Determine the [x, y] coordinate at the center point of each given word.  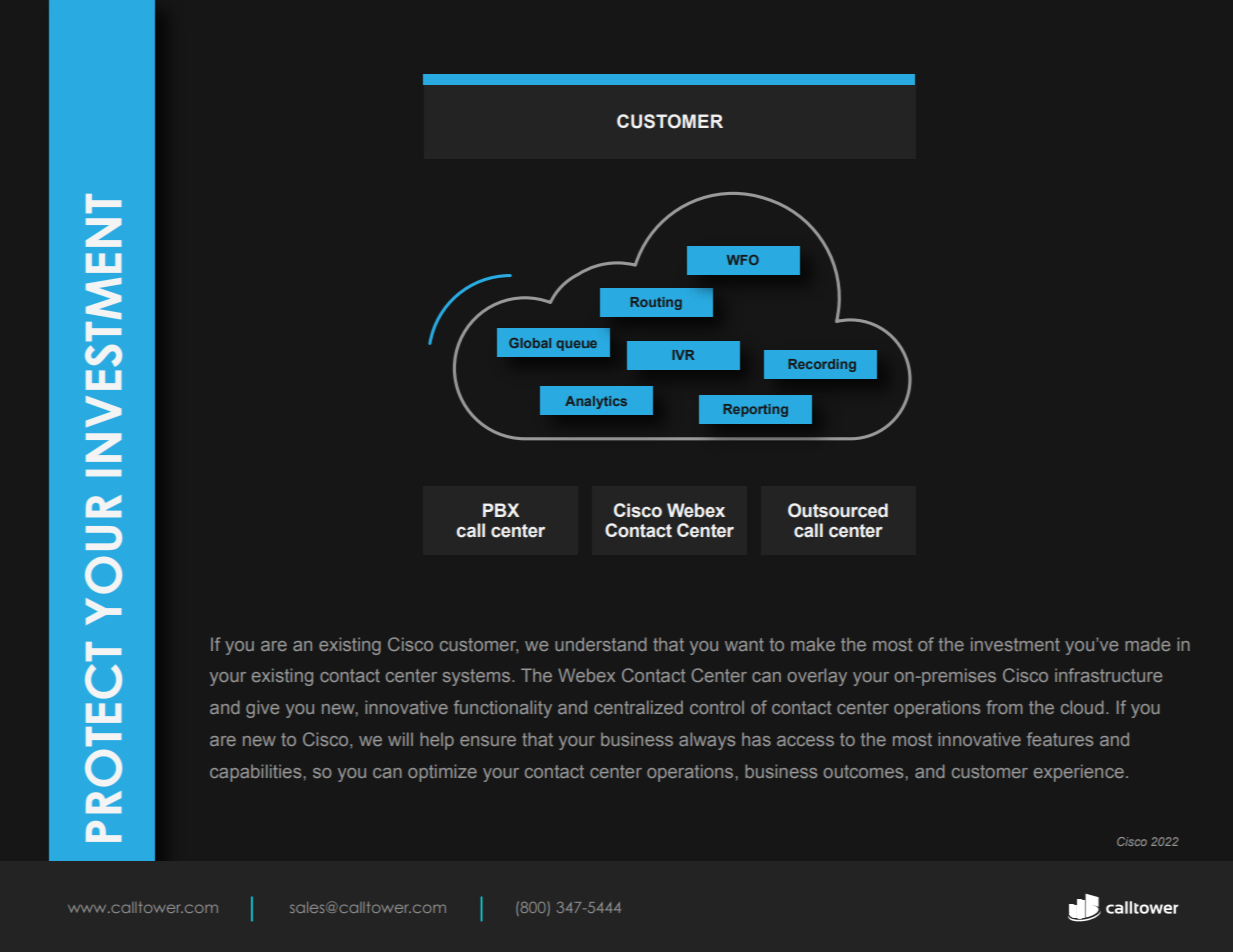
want [744, 644]
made [1147, 644]
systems [476, 677]
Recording [822, 365]
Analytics [596, 402]
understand [601, 644]
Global [530, 343]
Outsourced [838, 510]
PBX [501, 510]
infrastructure [1108, 675]
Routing [656, 303]
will [400, 739]
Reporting [755, 410]
